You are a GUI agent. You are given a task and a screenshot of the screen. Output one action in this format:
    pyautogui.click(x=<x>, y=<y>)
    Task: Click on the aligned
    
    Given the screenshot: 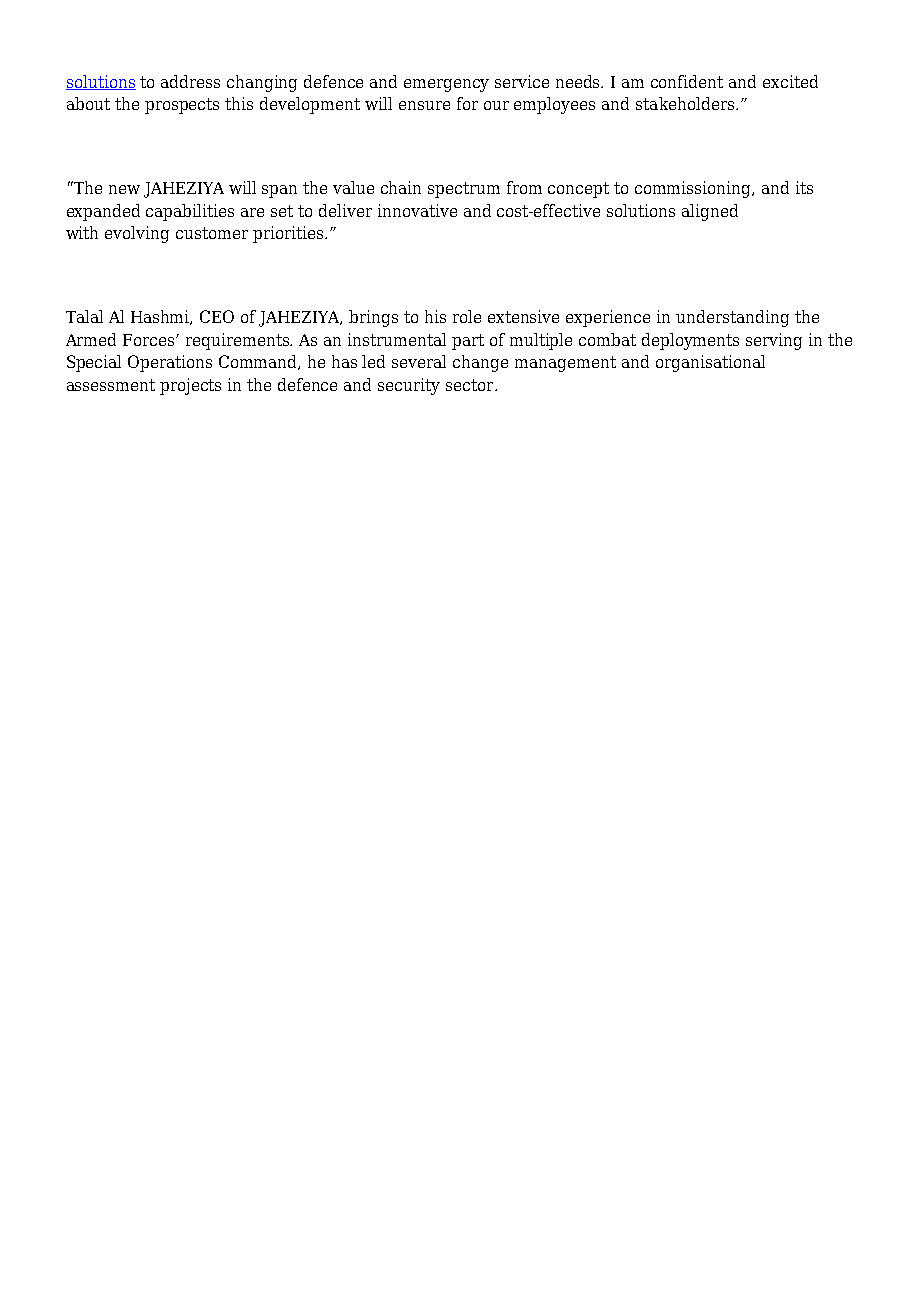 What is the action you would take?
    pyautogui.click(x=710, y=212)
